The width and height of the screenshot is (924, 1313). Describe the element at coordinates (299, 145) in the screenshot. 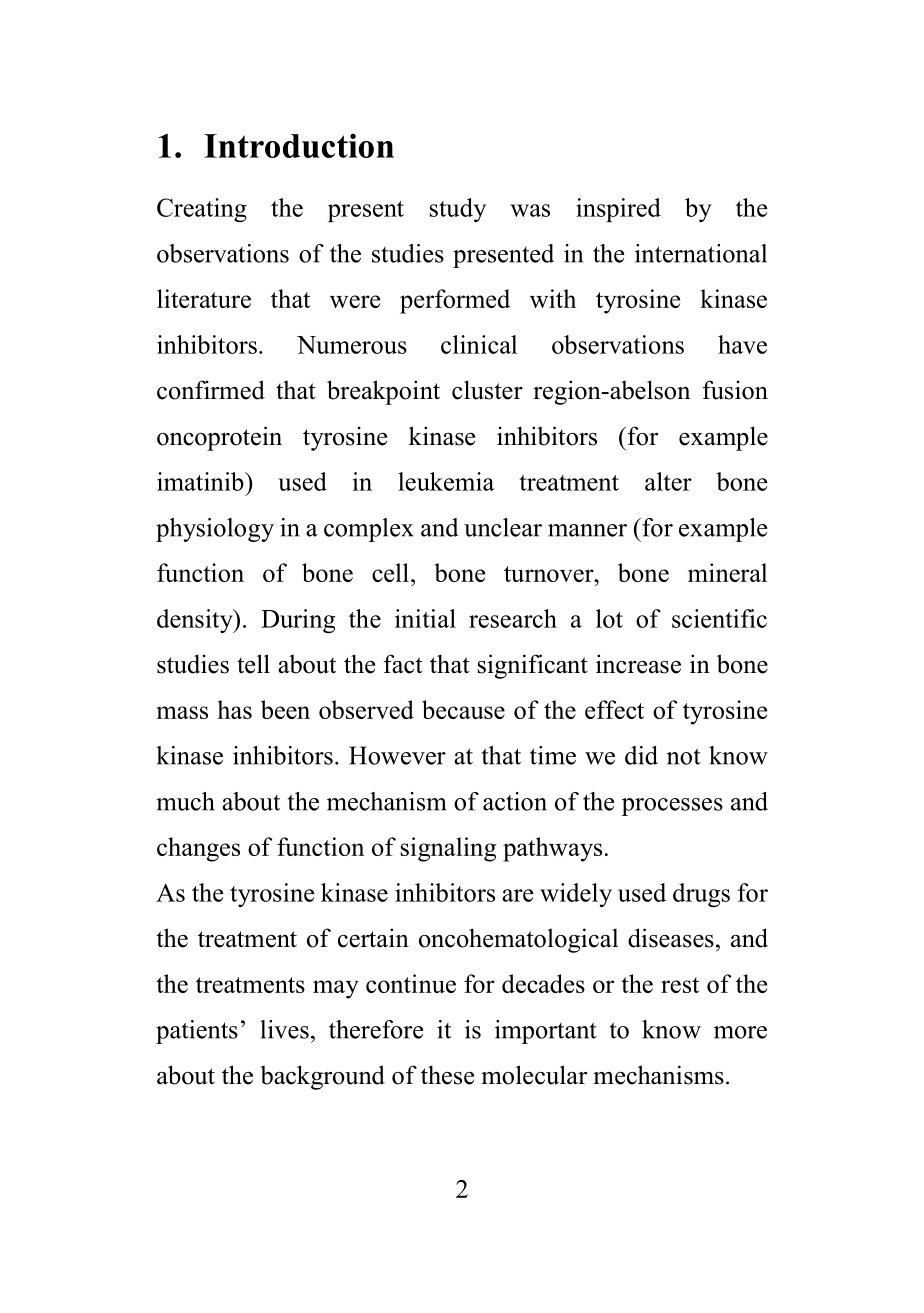

I see `Introduction` at that location.
